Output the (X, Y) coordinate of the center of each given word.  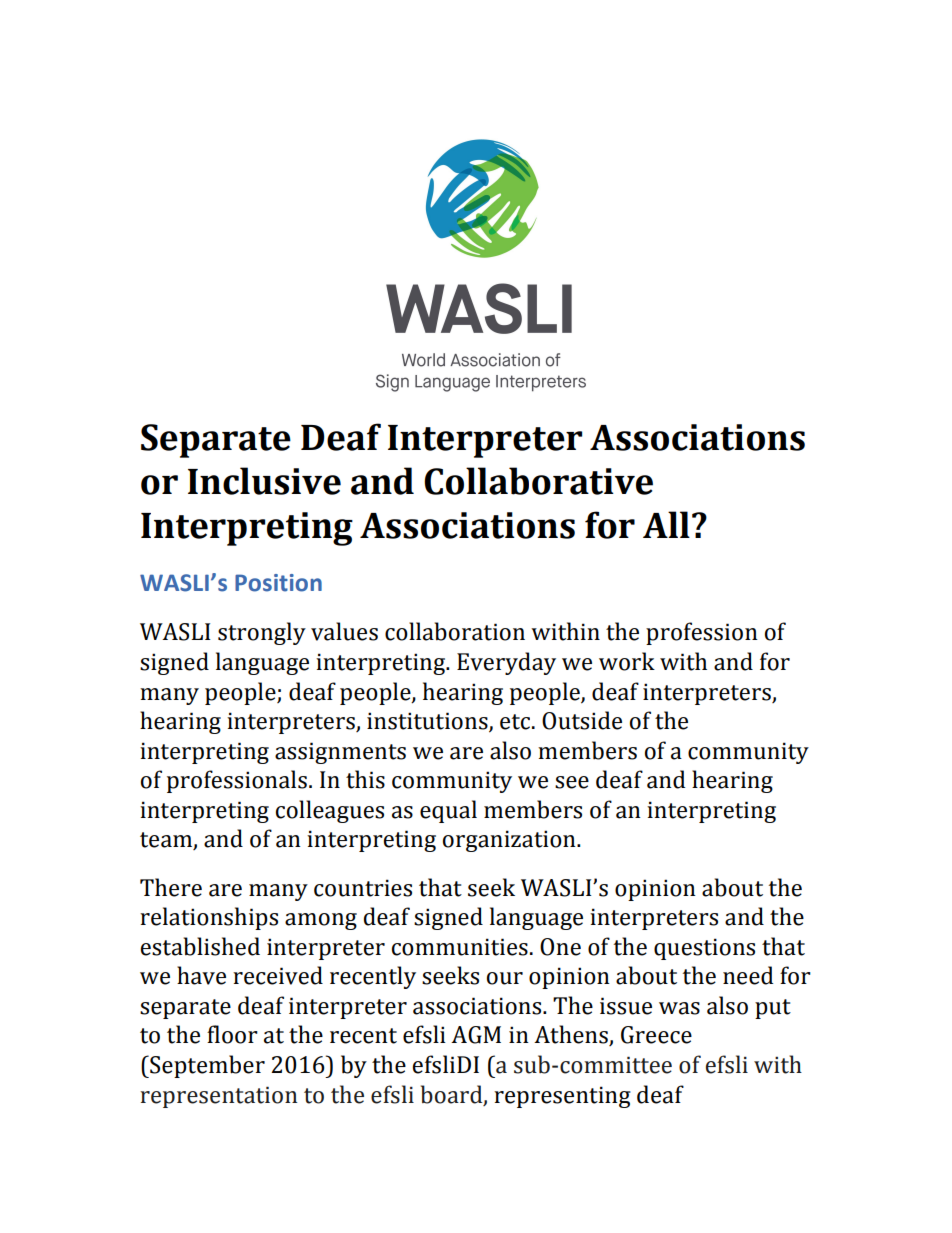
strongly (262, 633)
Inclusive (264, 481)
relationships (209, 918)
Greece (656, 1035)
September (206, 1066)
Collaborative (538, 481)
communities (460, 947)
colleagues (330, 811)
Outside (582, 720)
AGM (476, 1035)
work (627, 661)
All (666, 524)
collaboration (455, 631)
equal (448, 811)
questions (704, 949)
